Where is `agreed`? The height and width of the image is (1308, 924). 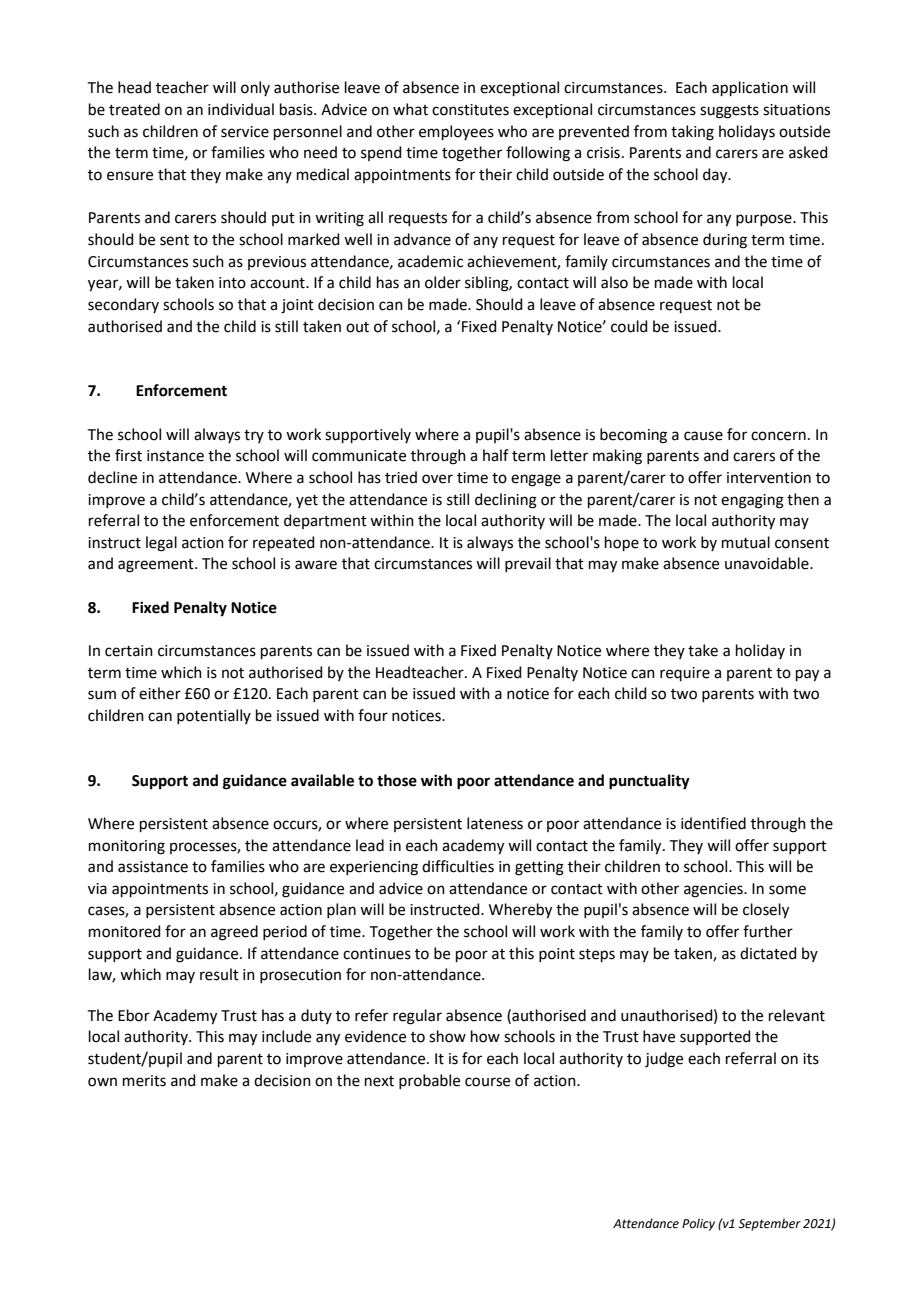
agreed is located at coordinates (234, 933).
